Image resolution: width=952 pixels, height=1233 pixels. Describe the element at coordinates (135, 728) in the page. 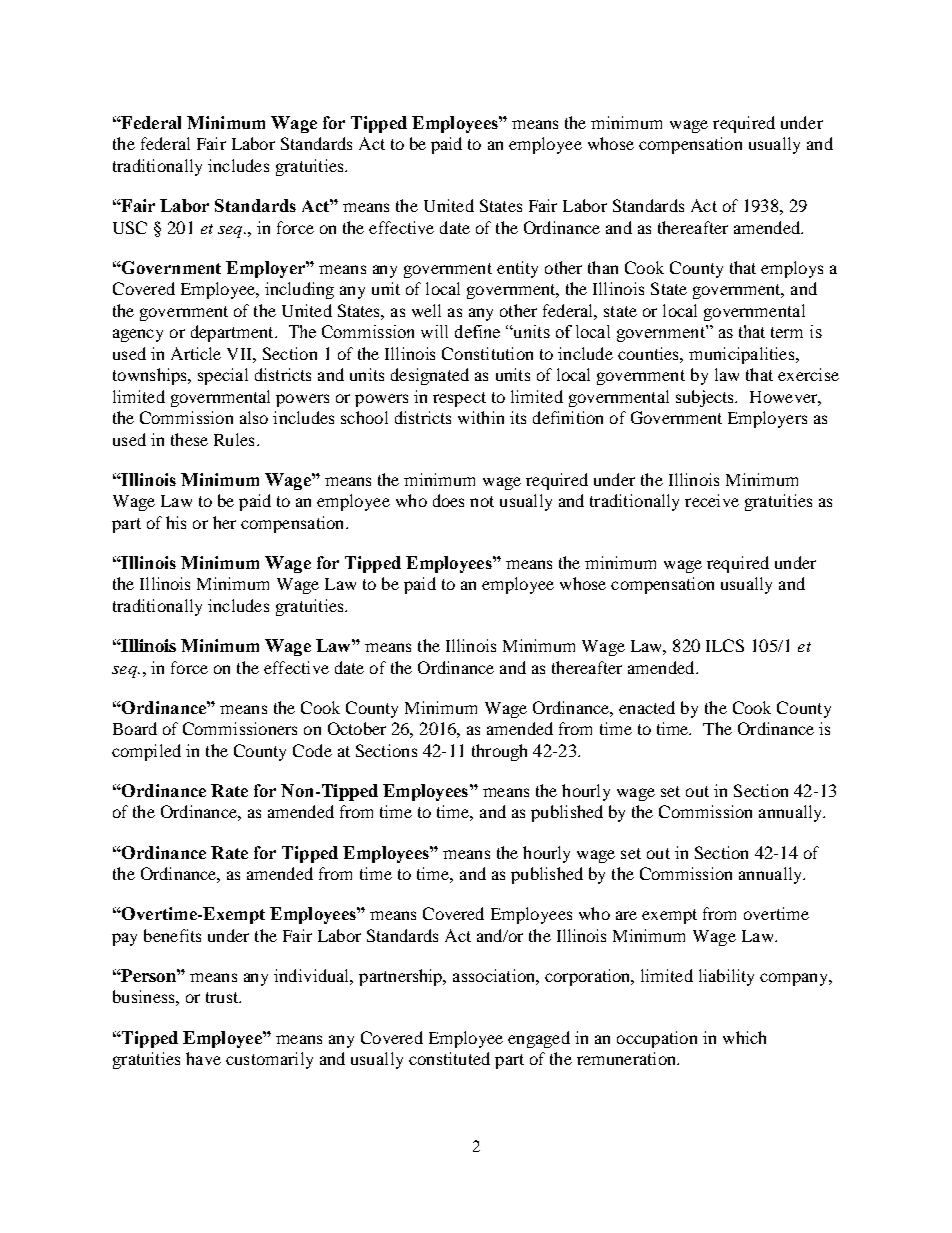

I see `Board` at that location.
